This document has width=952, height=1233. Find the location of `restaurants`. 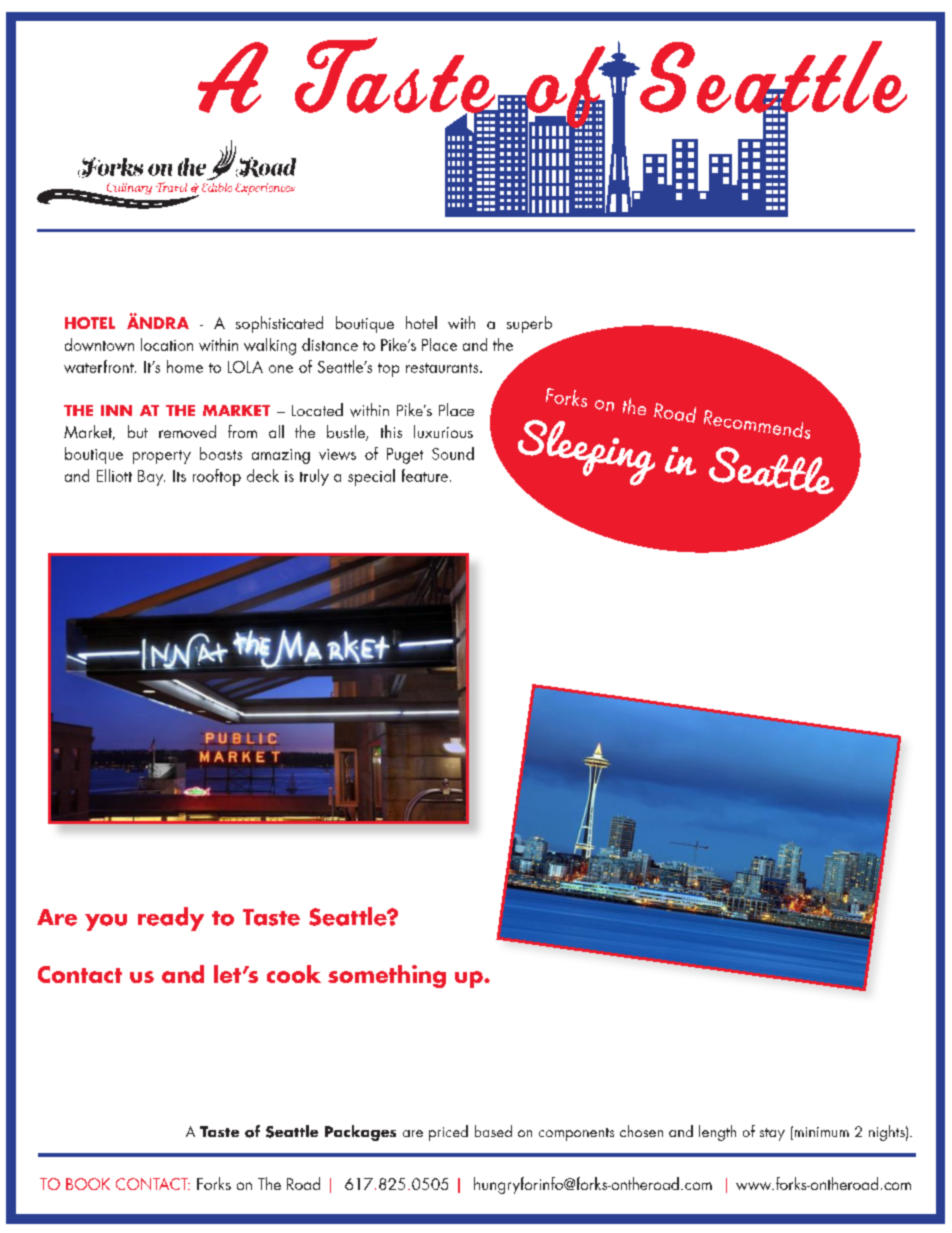

restaurants is located at coordinates (443, 368).
